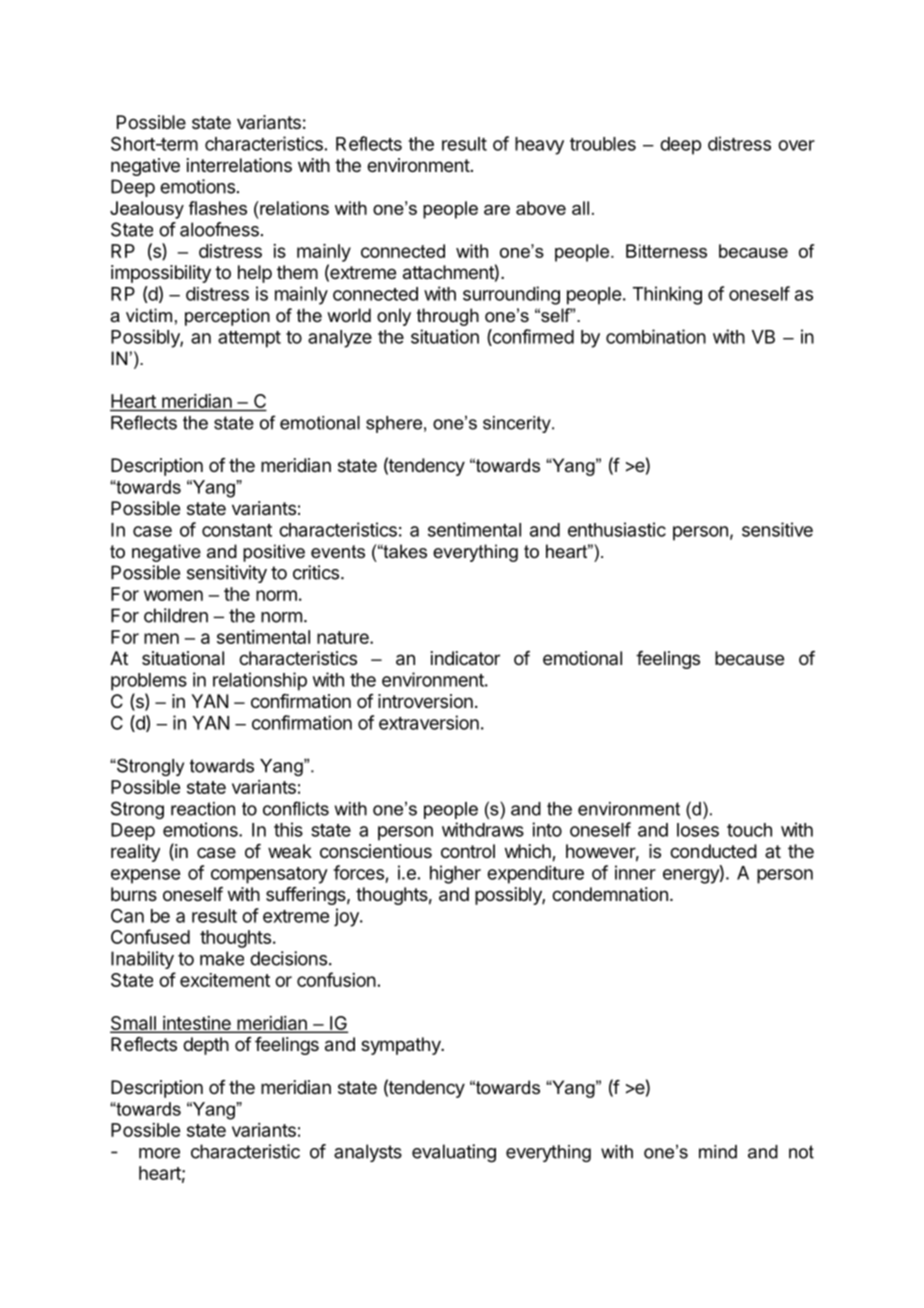  What do you see at coordinates (465, 658) in the screenshot?
I see `indicator` at bounding box center [465, 658].
